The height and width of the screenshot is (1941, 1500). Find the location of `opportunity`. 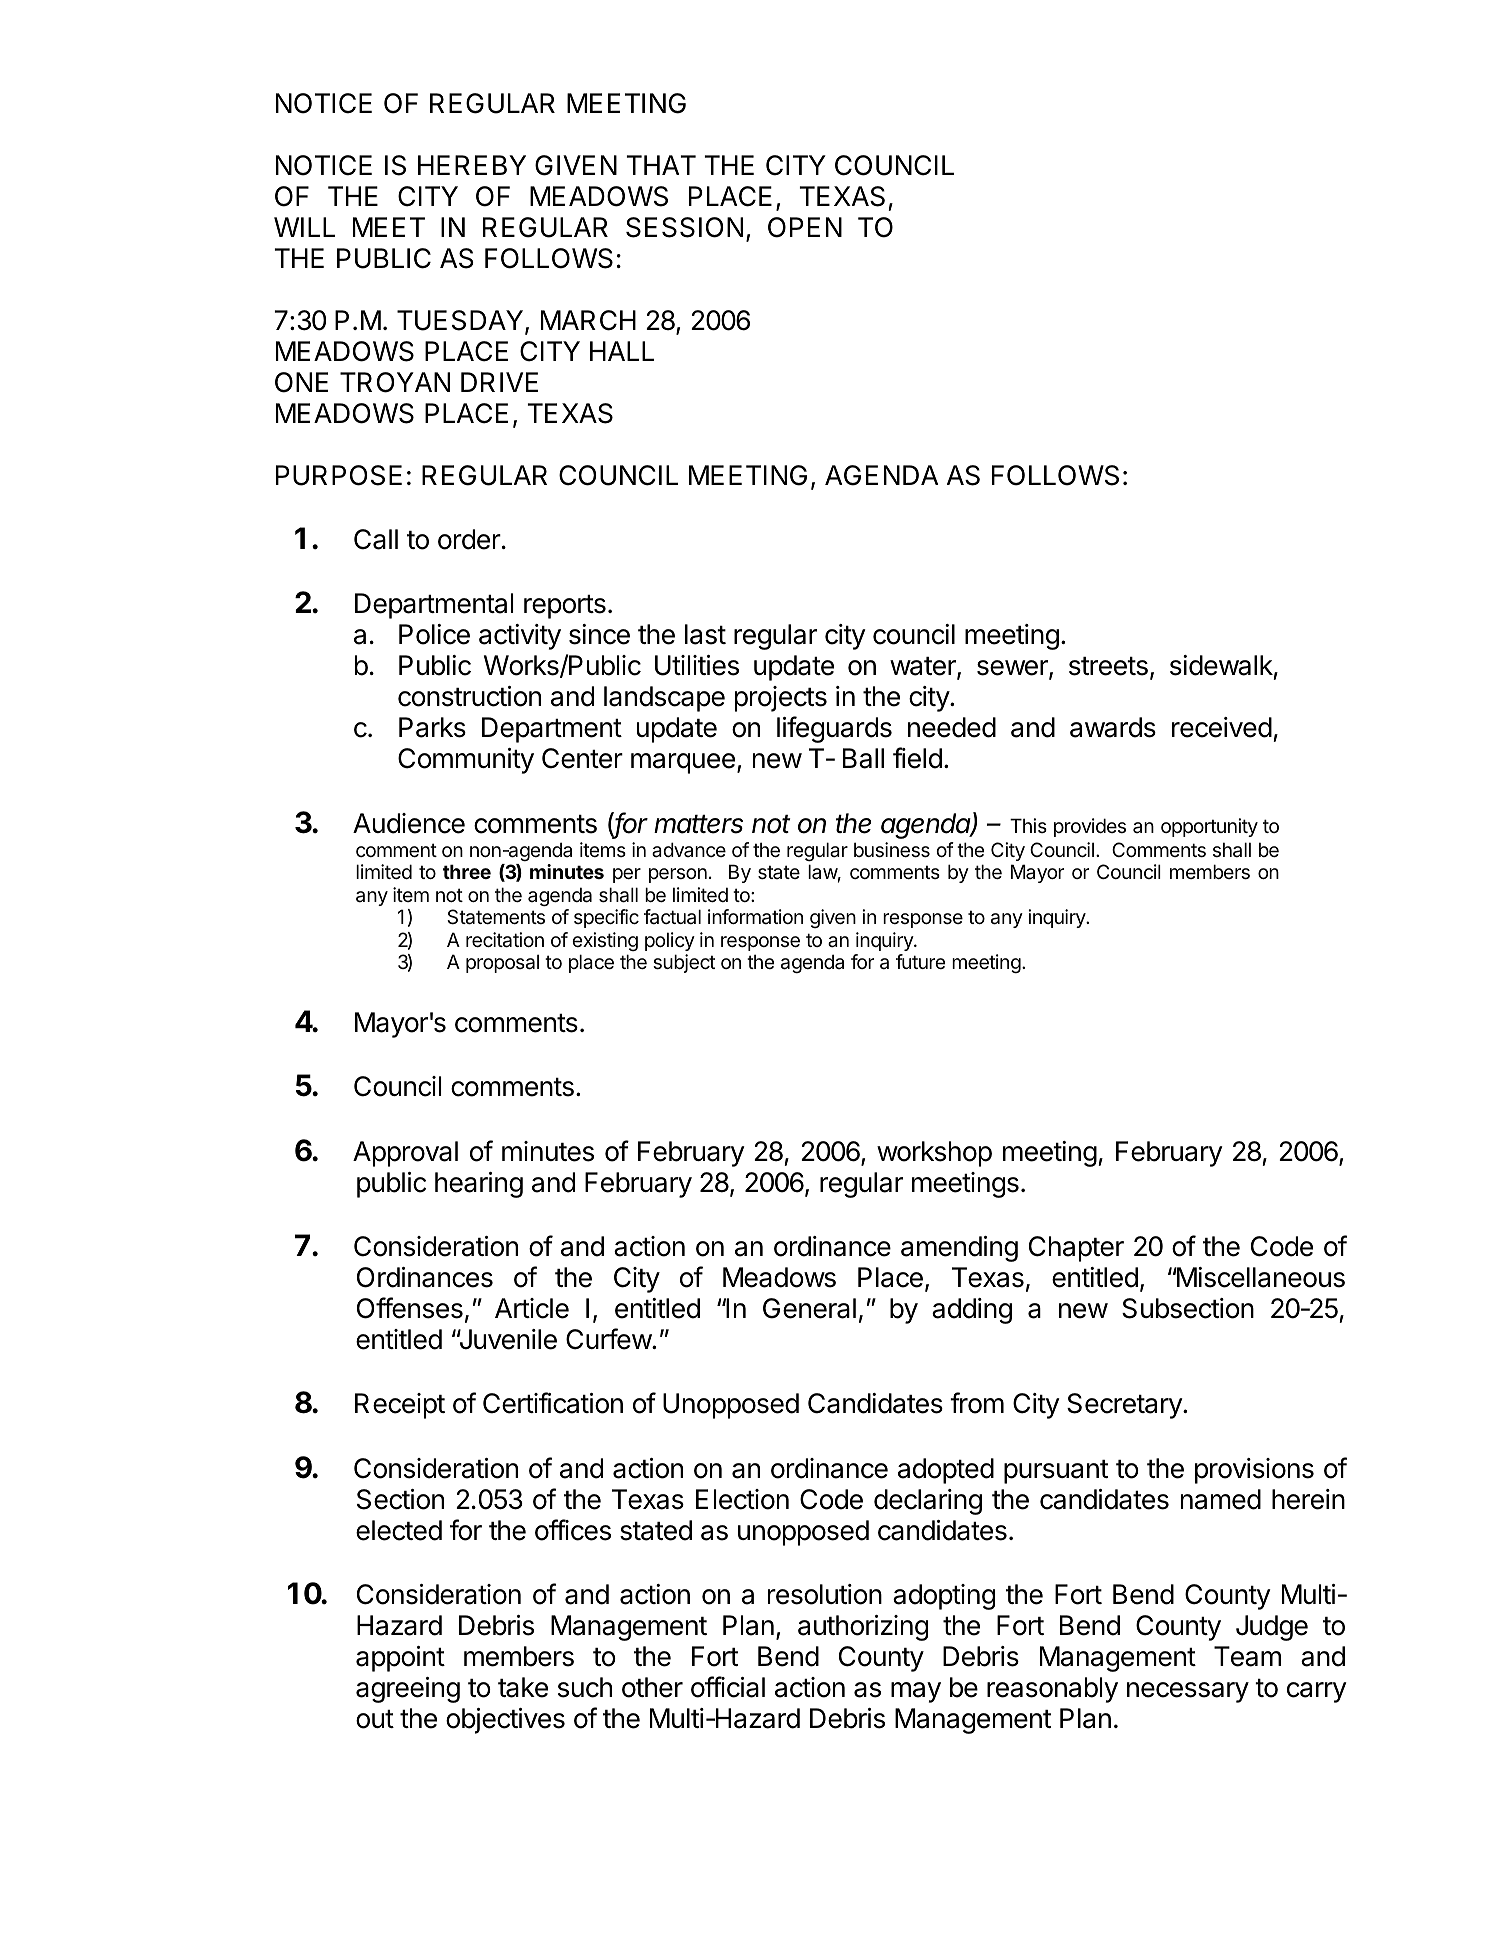

opportunity is located at coordinates (1209, 827).
